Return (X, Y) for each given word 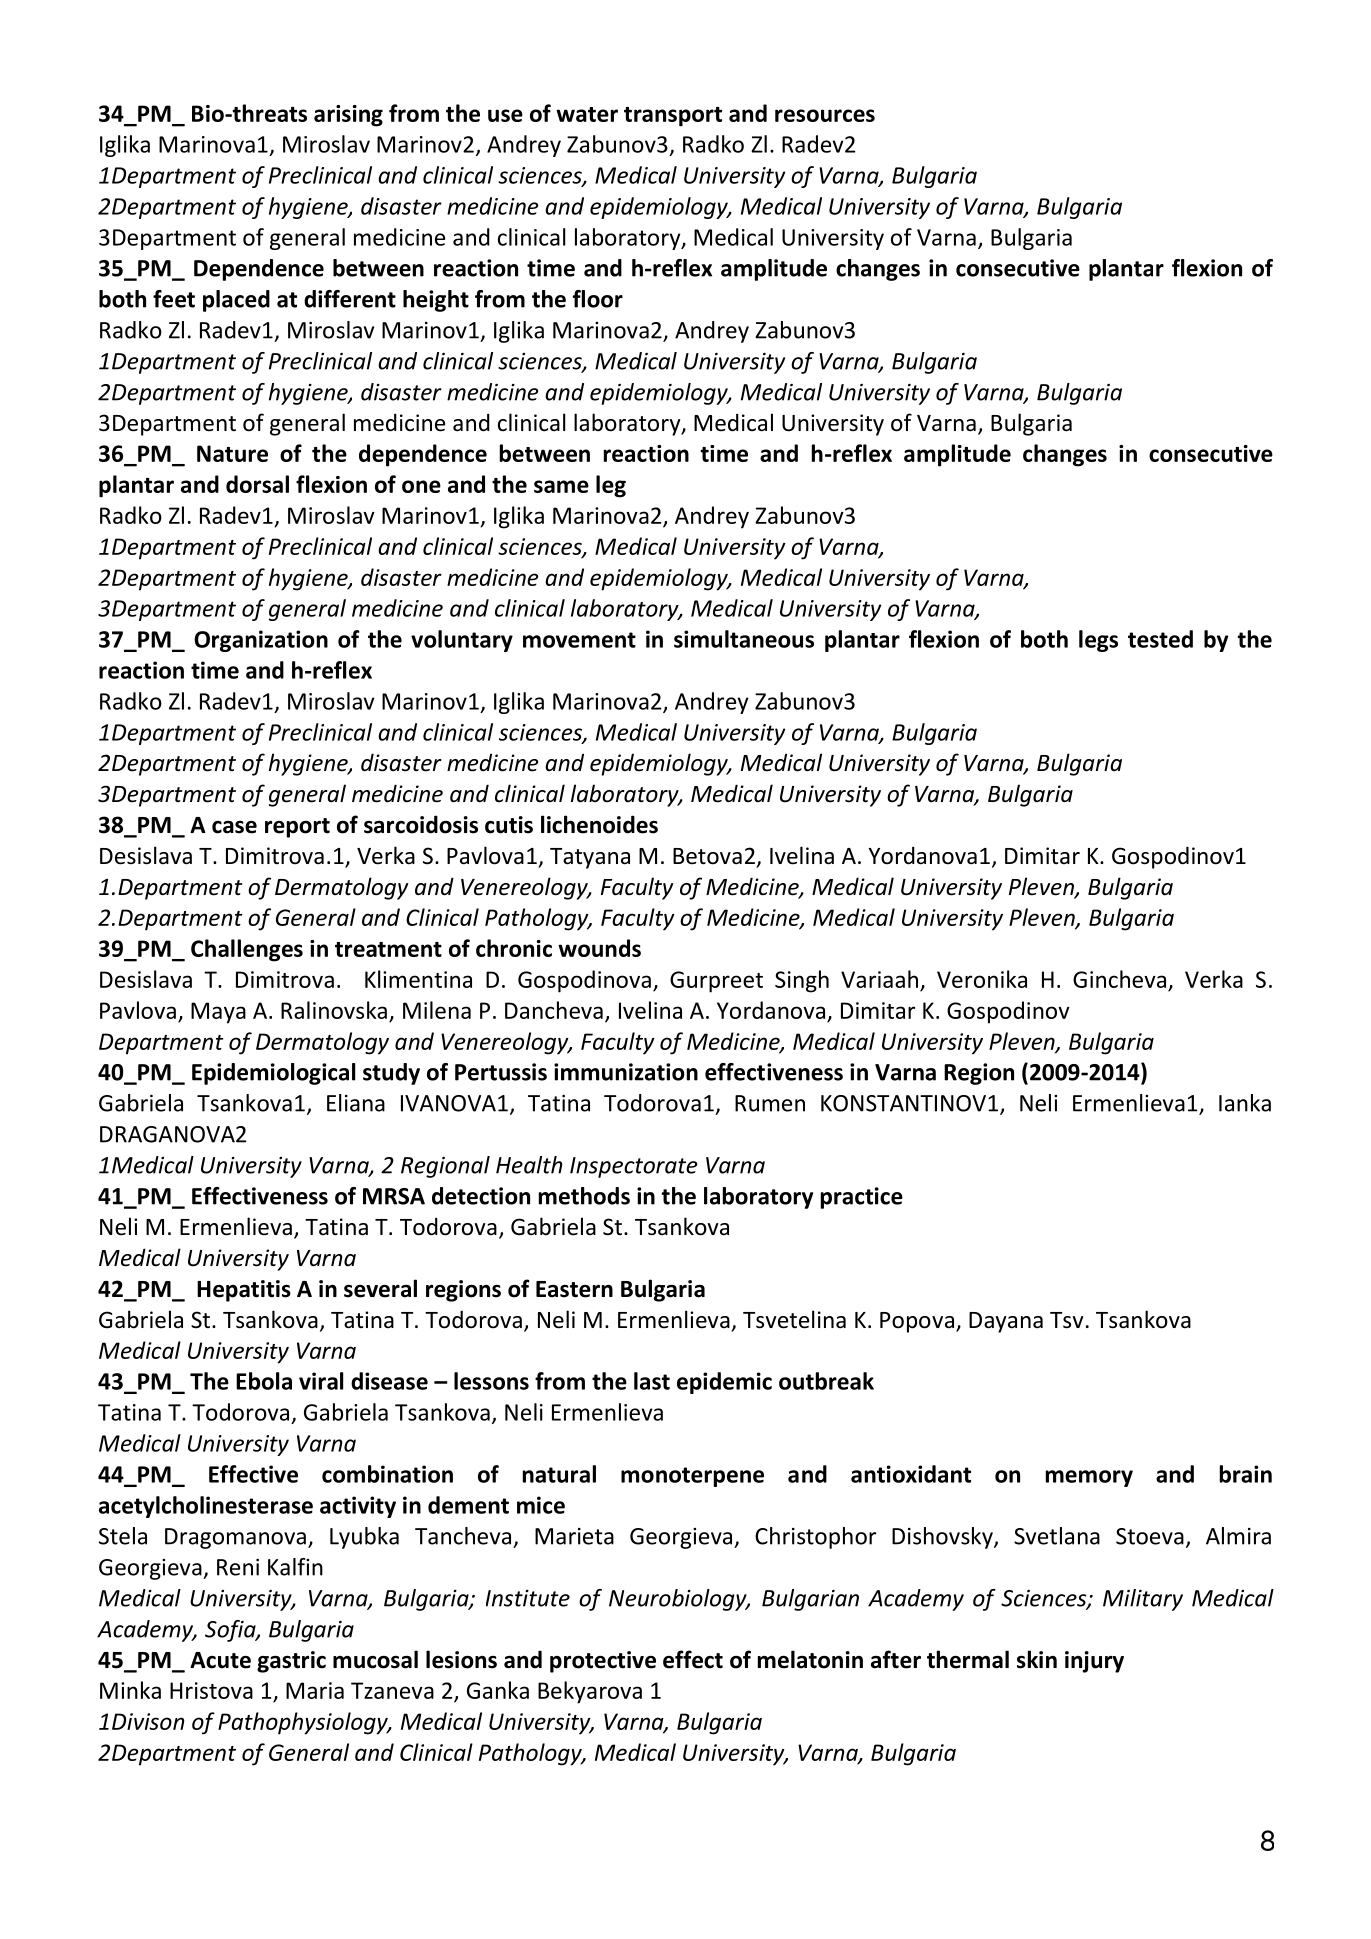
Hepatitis (244, 1291)
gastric (291, 1662)
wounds (599, 948)
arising (348, 116)
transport (673, 117)
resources (825, 115)
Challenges (247, 950)
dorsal (257, 484)
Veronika (982, 979)
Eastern (574, 1289)
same (561, 486)
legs (1098, 641)
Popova (917, 1322)
